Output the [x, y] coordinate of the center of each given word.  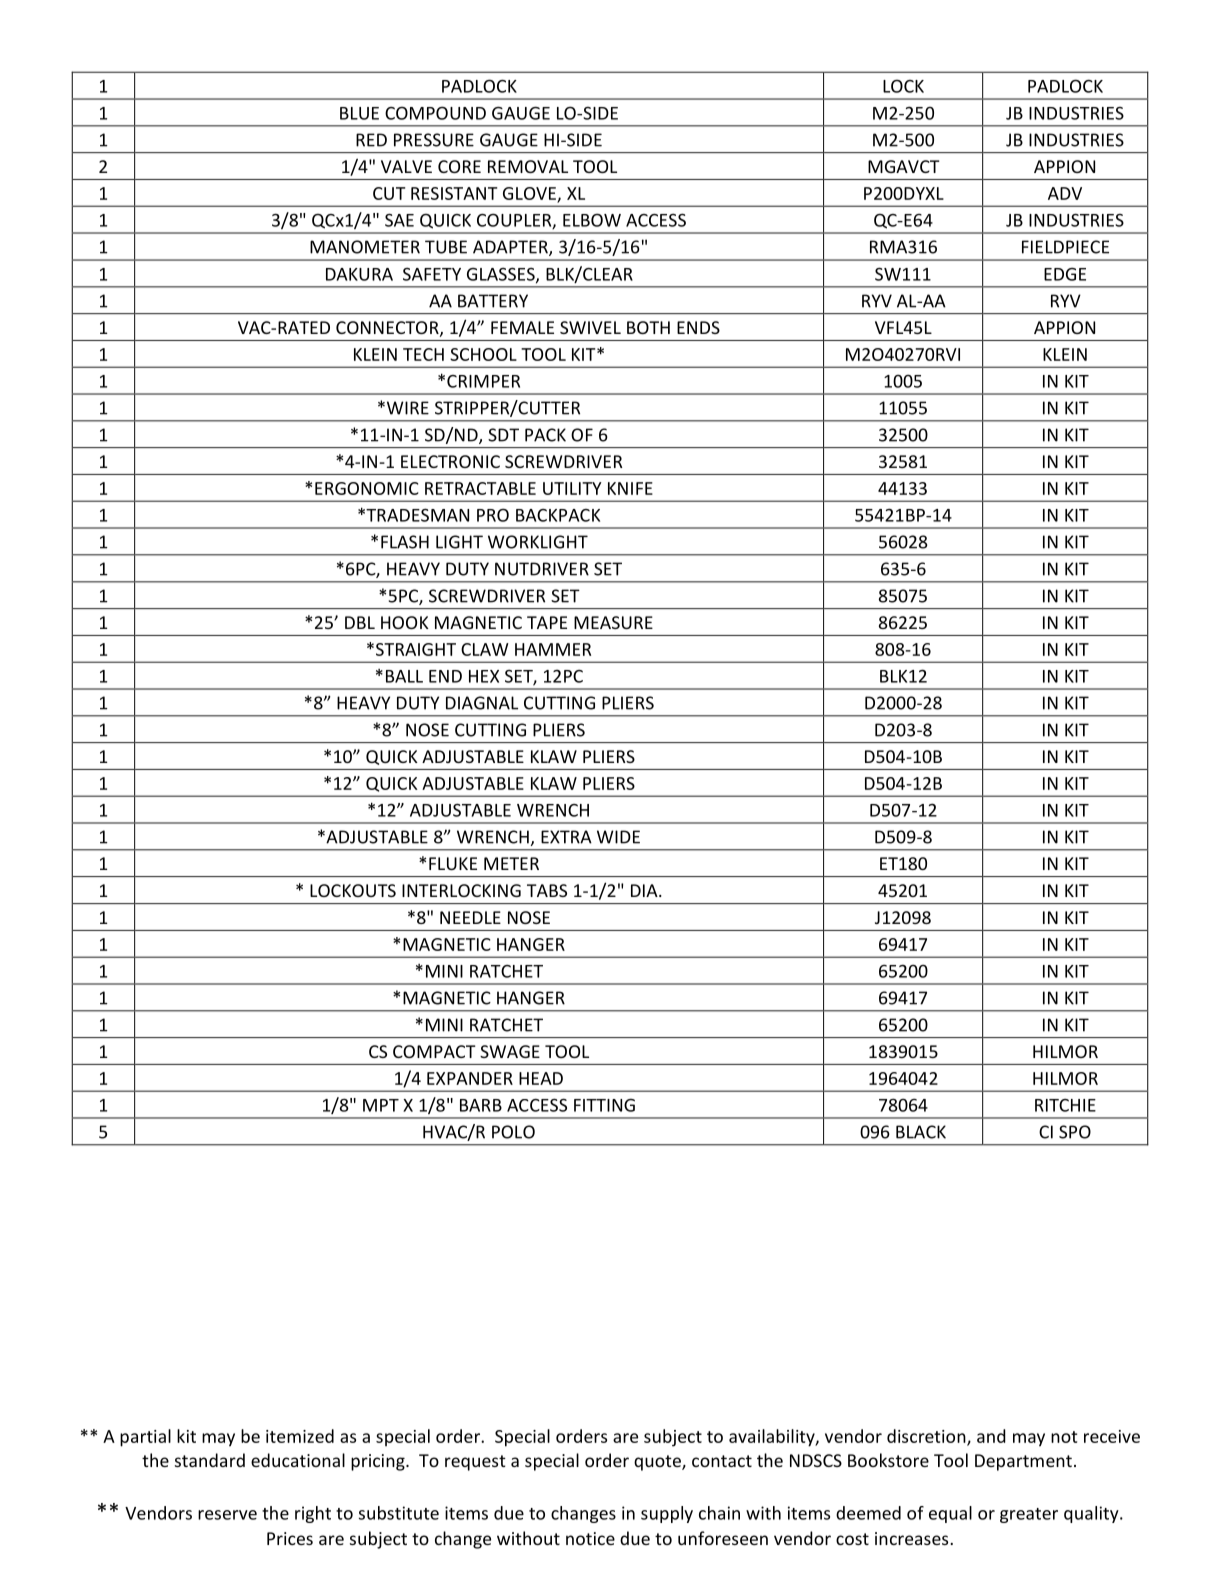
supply [667, 1514]
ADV [1065, 193]
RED [371, 140]
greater [1029, 1515]
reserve [227, 1515]
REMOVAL [528, 166]
